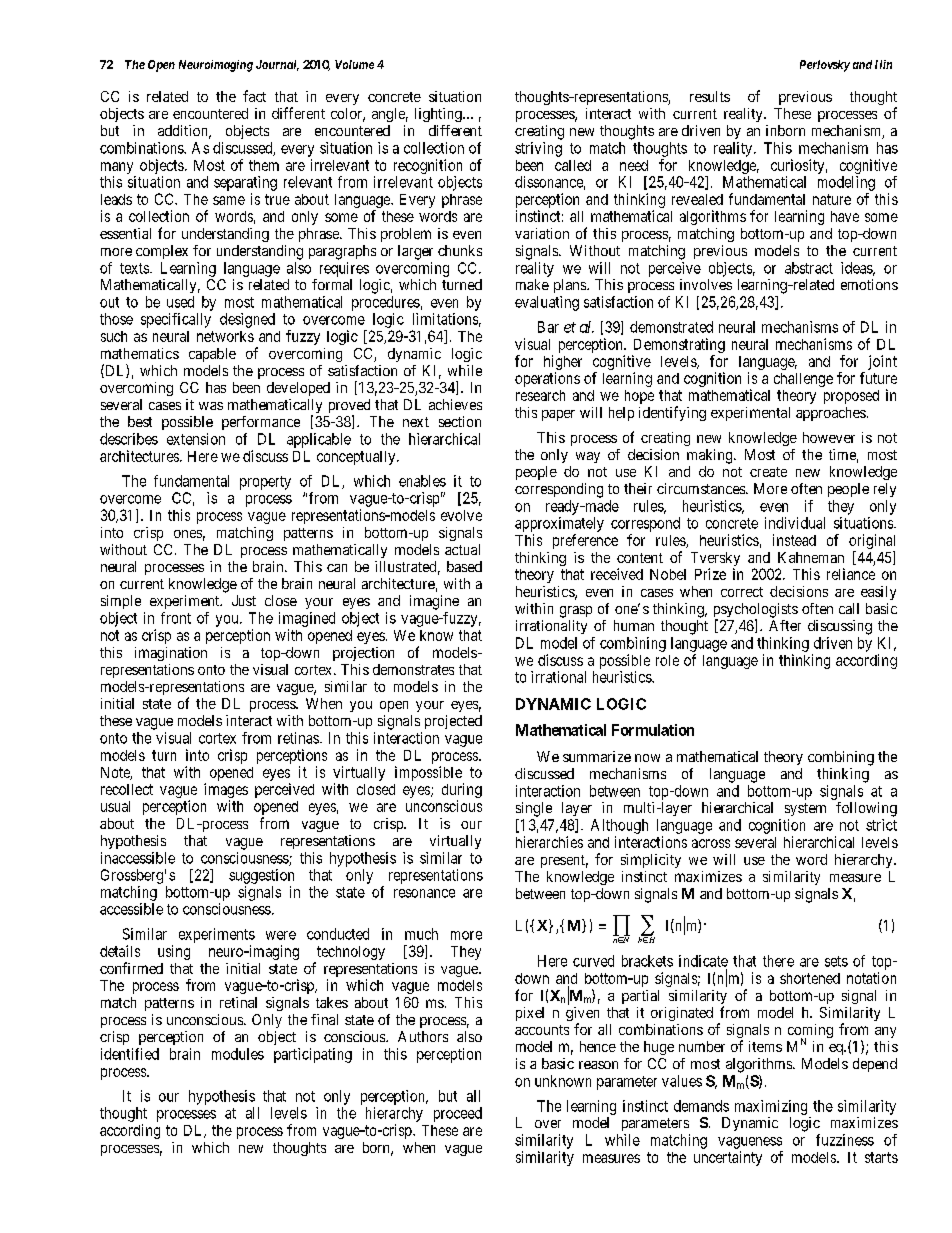 The image size is (952, 1233). What do you see at coordinates (710, 96) in the screenshot?
I see `results` at bounding box center [710, 96].
